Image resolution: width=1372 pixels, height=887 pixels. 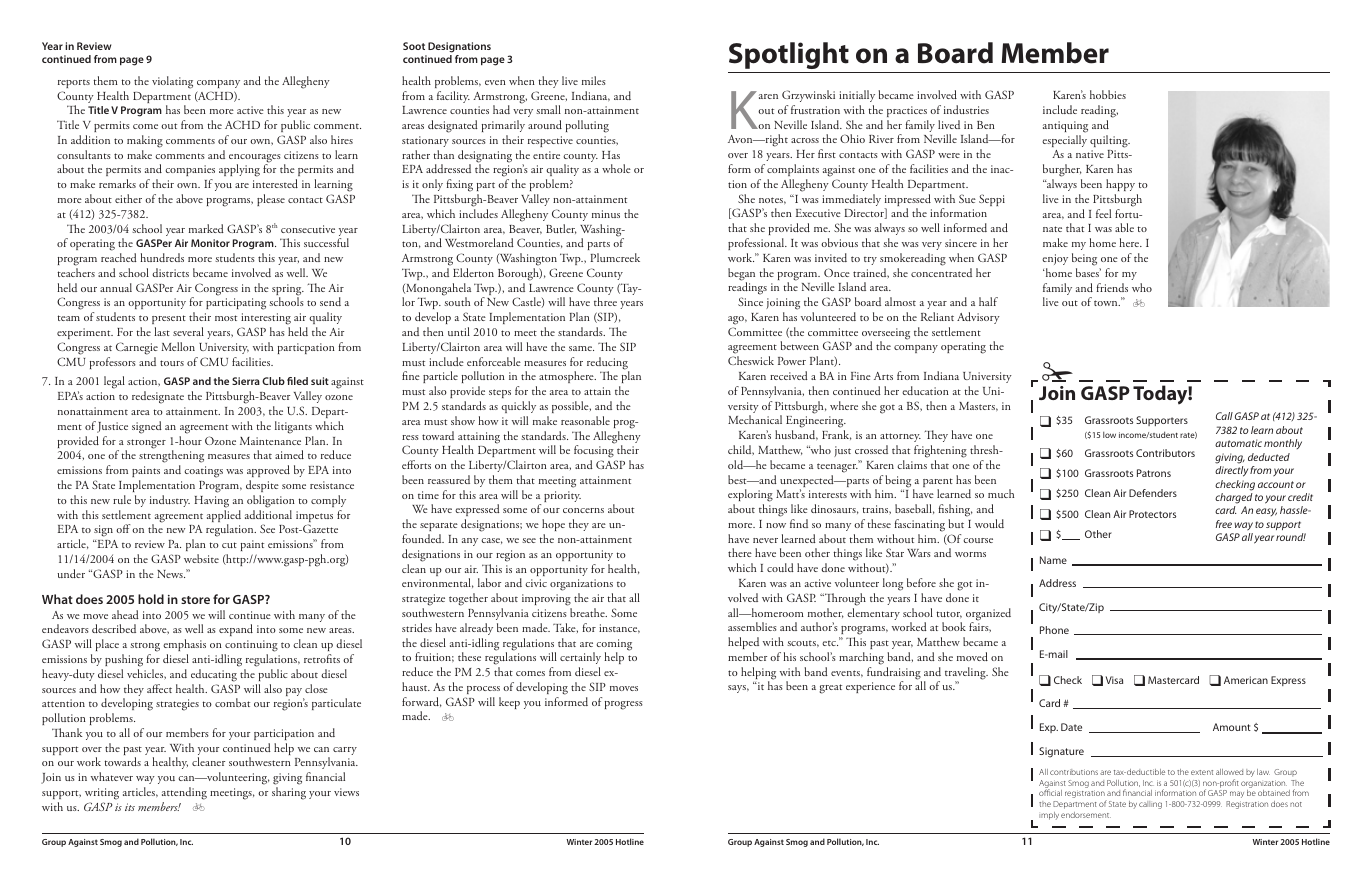 What do you see at coordinates (755, 419) in the image?
I see `Mechanical` at bounding box center [755, 419].
